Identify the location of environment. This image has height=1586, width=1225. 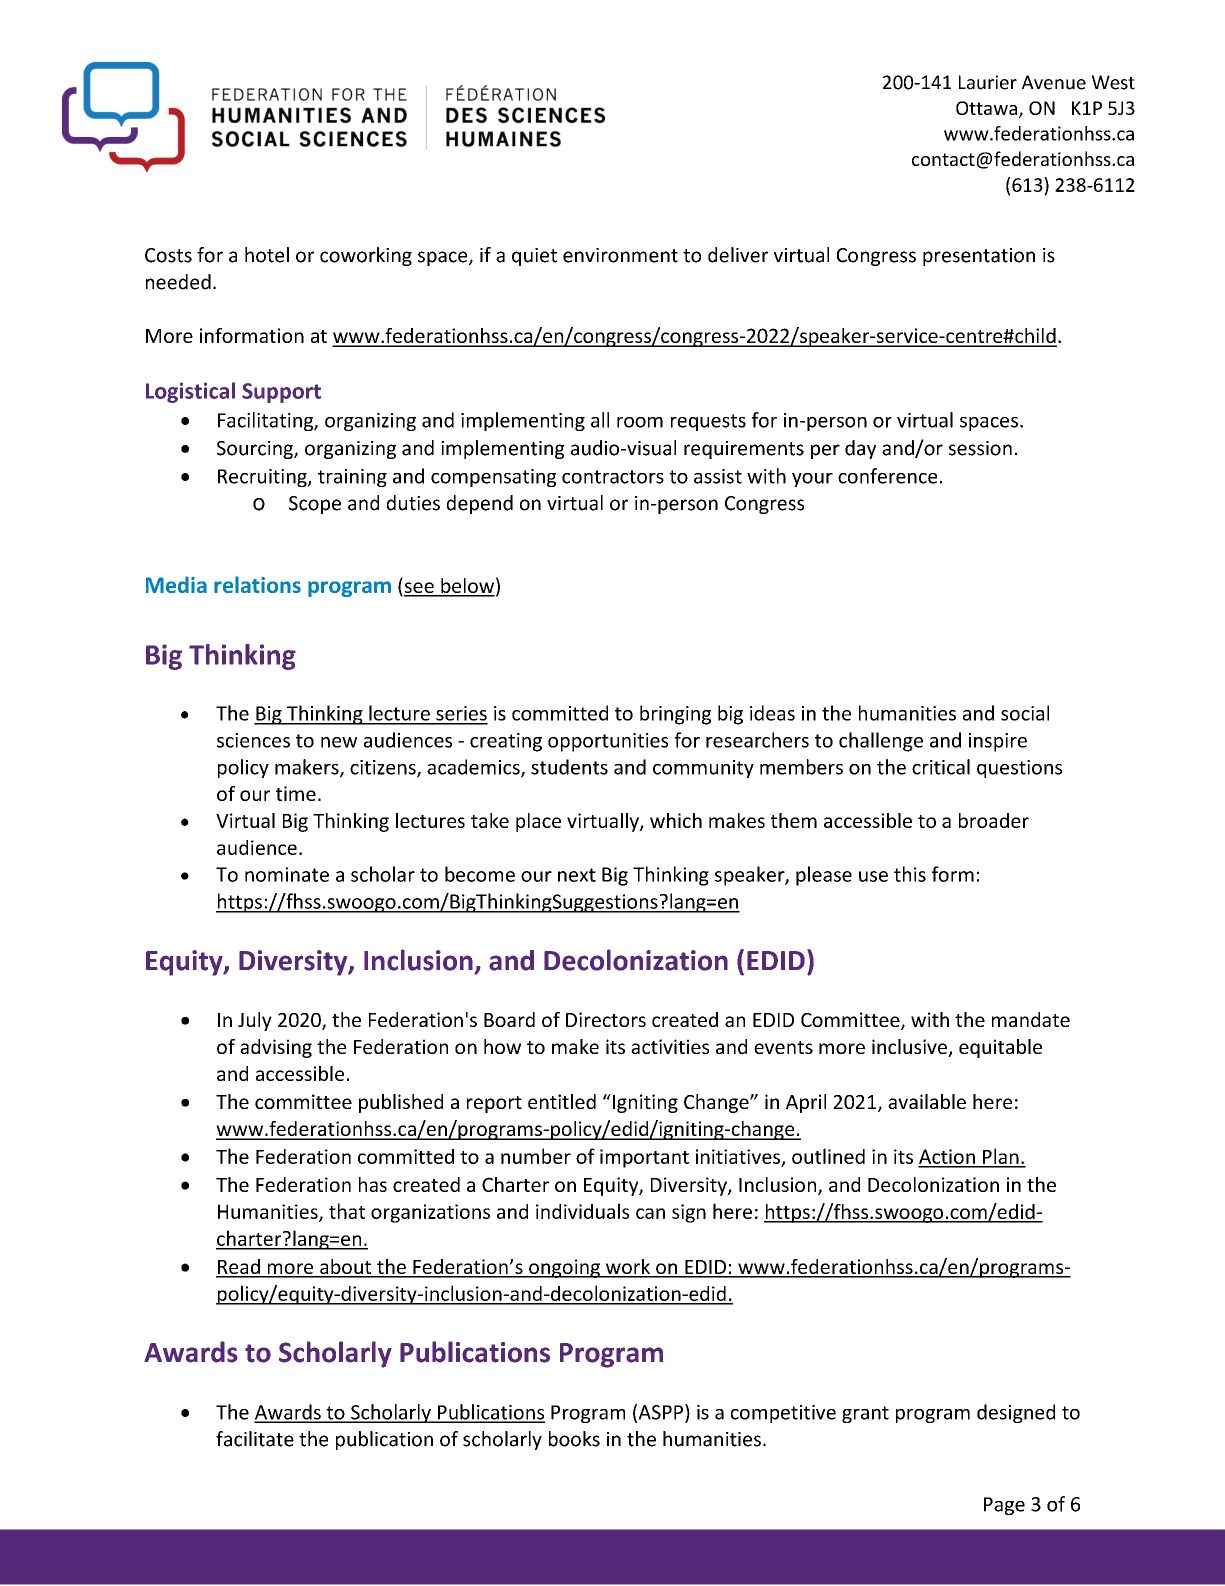
(620, 255).
